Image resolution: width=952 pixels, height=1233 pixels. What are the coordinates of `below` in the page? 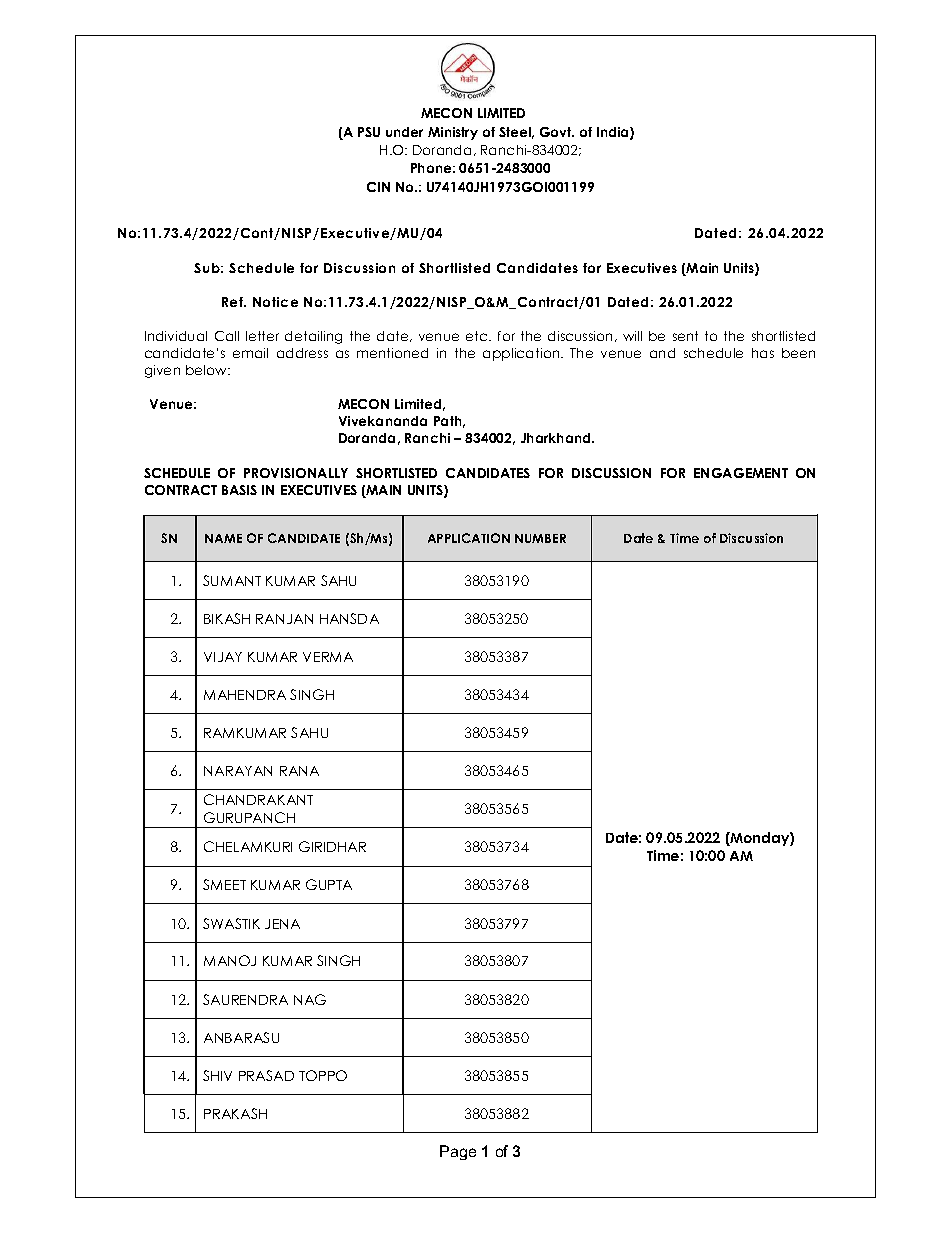 It's located at (207, 370).
